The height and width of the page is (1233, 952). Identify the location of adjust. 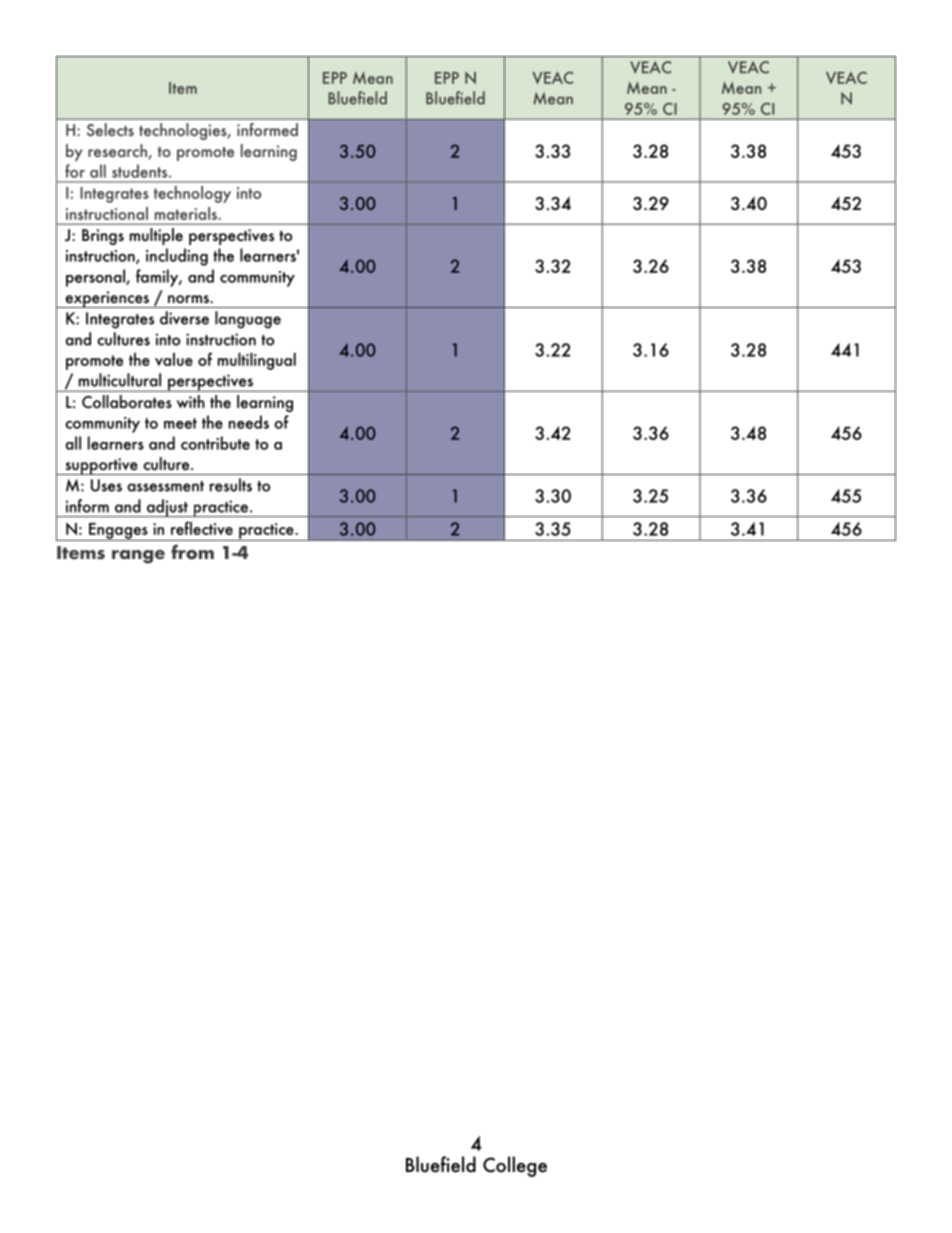
(167, 508).
